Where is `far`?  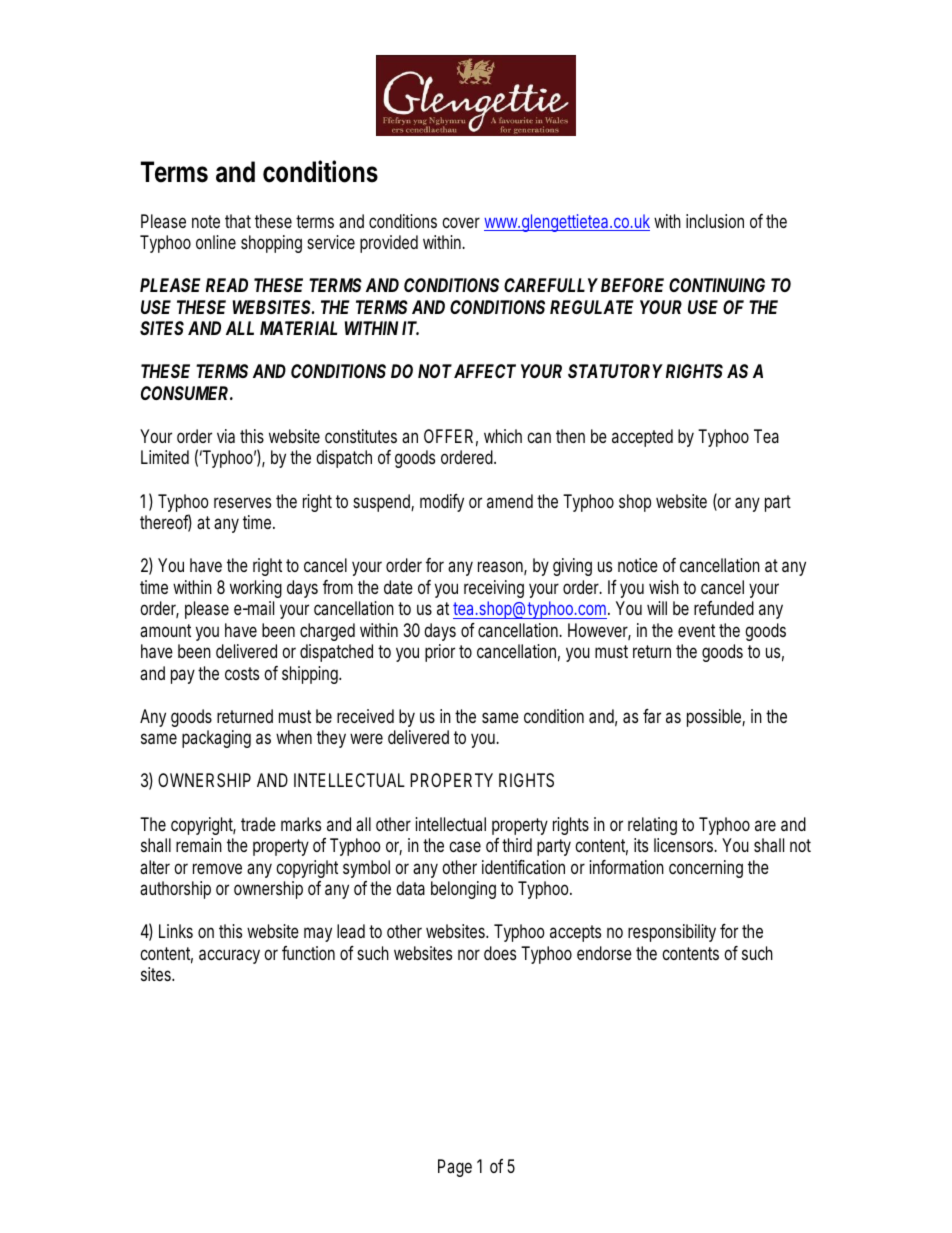 far is located at coordinates (652, 716).
